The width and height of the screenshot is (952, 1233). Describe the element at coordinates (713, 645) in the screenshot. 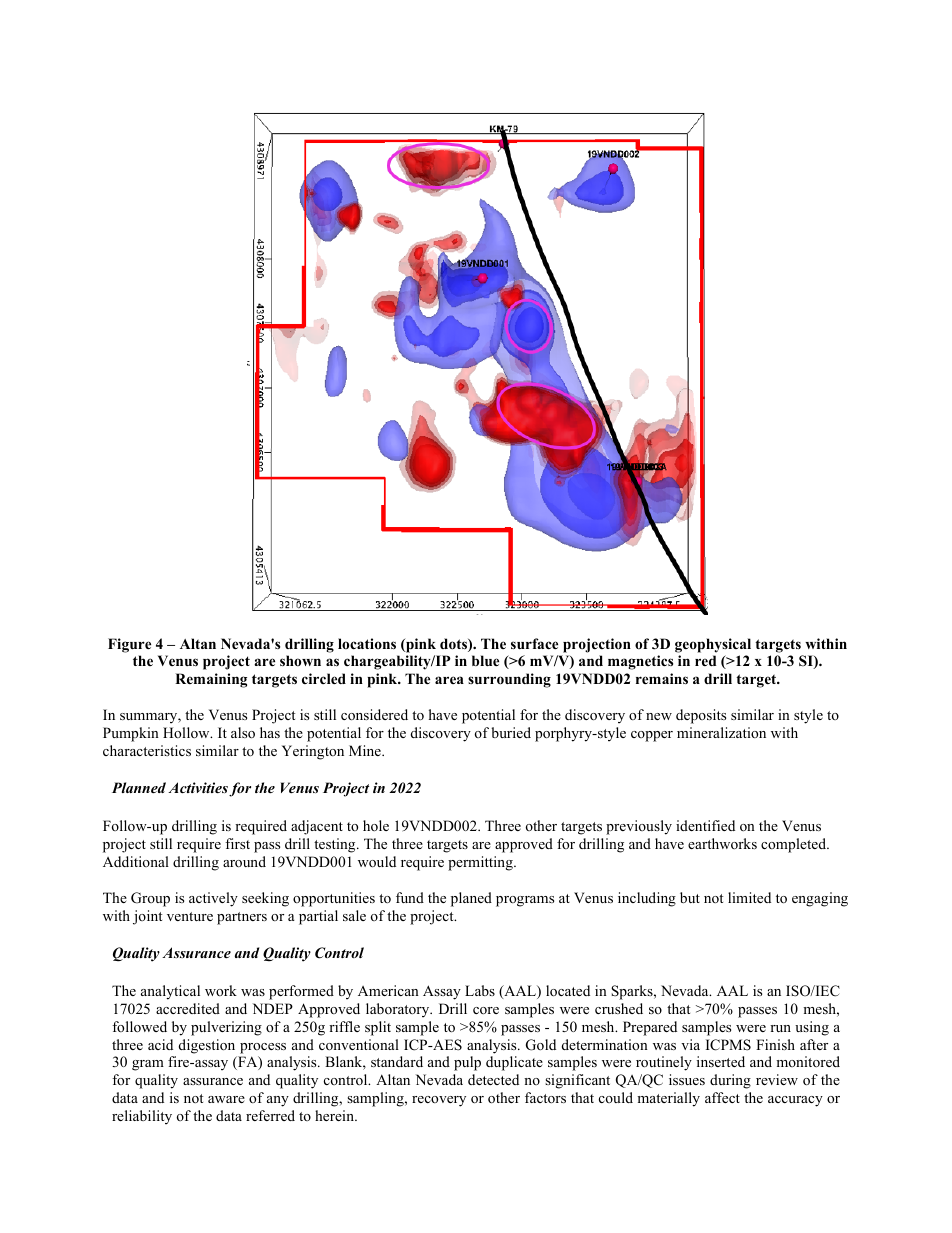

I see `geophysical` at that location.
